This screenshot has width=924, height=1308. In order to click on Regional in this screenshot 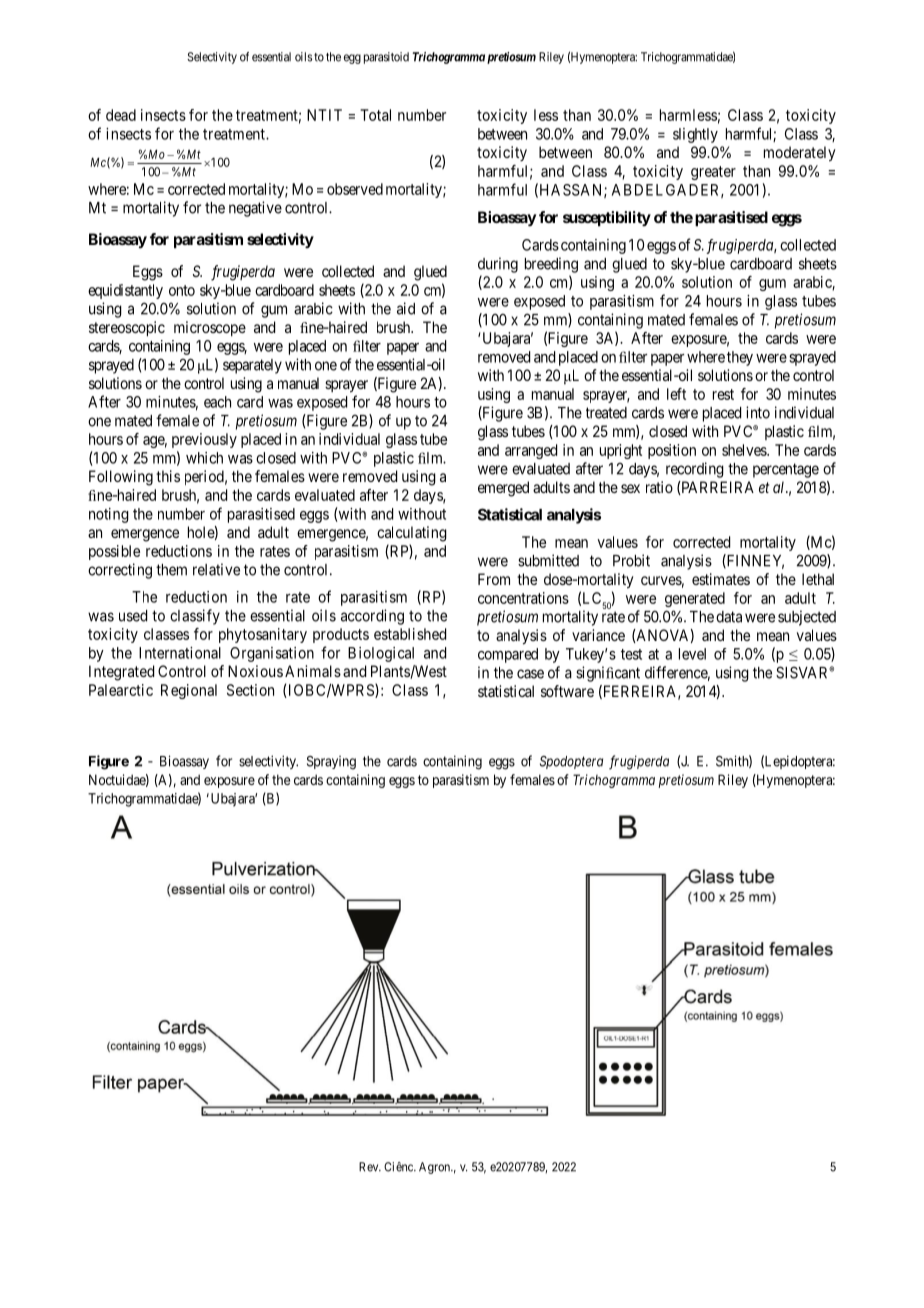, I will do `click(189, 691)`.
